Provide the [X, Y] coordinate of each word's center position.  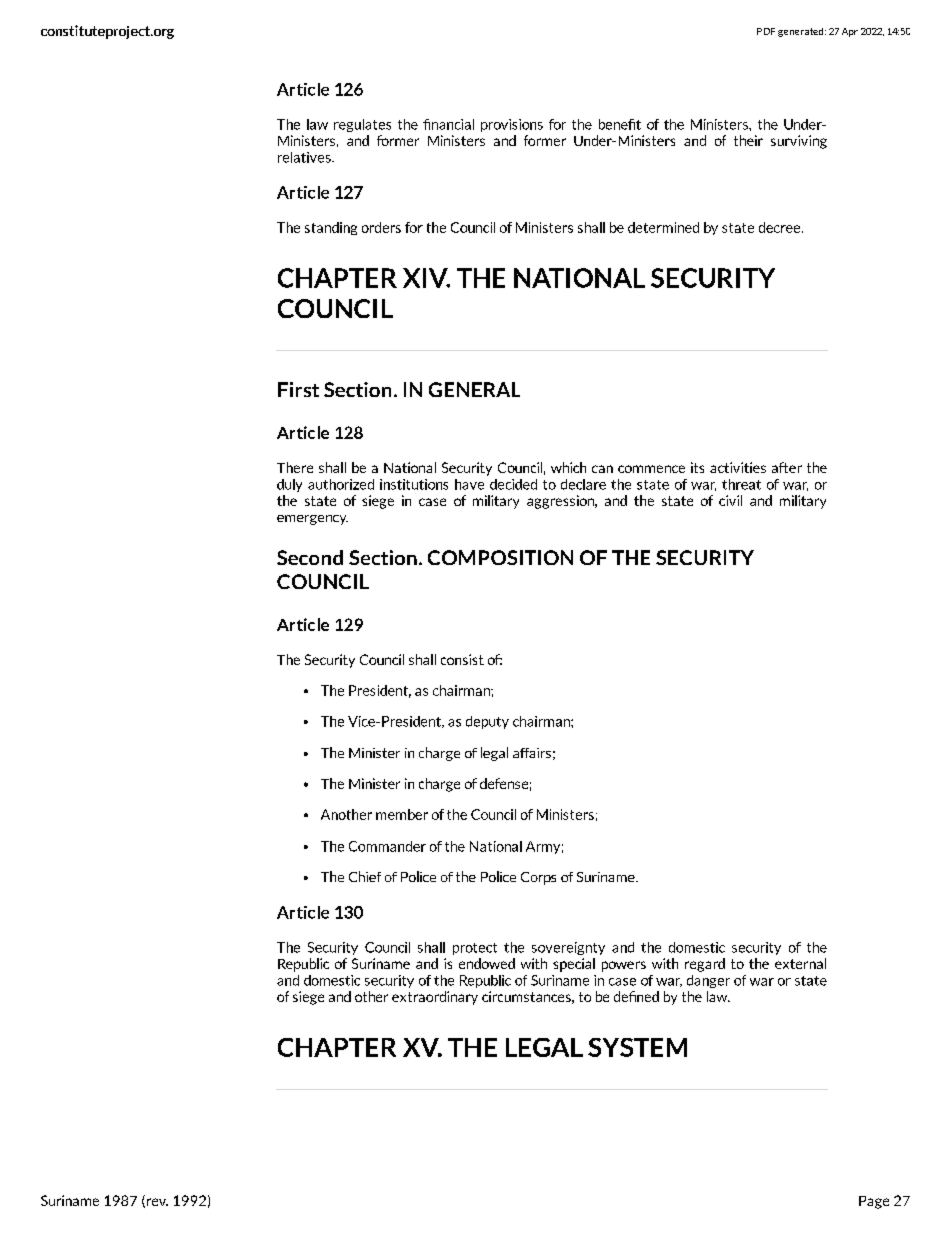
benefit [620, 124]
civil [730, 500]
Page [874, 1202]
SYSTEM [637, 1047]
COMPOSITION [500, 557]
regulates [362, 125]
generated [802, 32]
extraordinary [435, 998]
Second [310, 557]
